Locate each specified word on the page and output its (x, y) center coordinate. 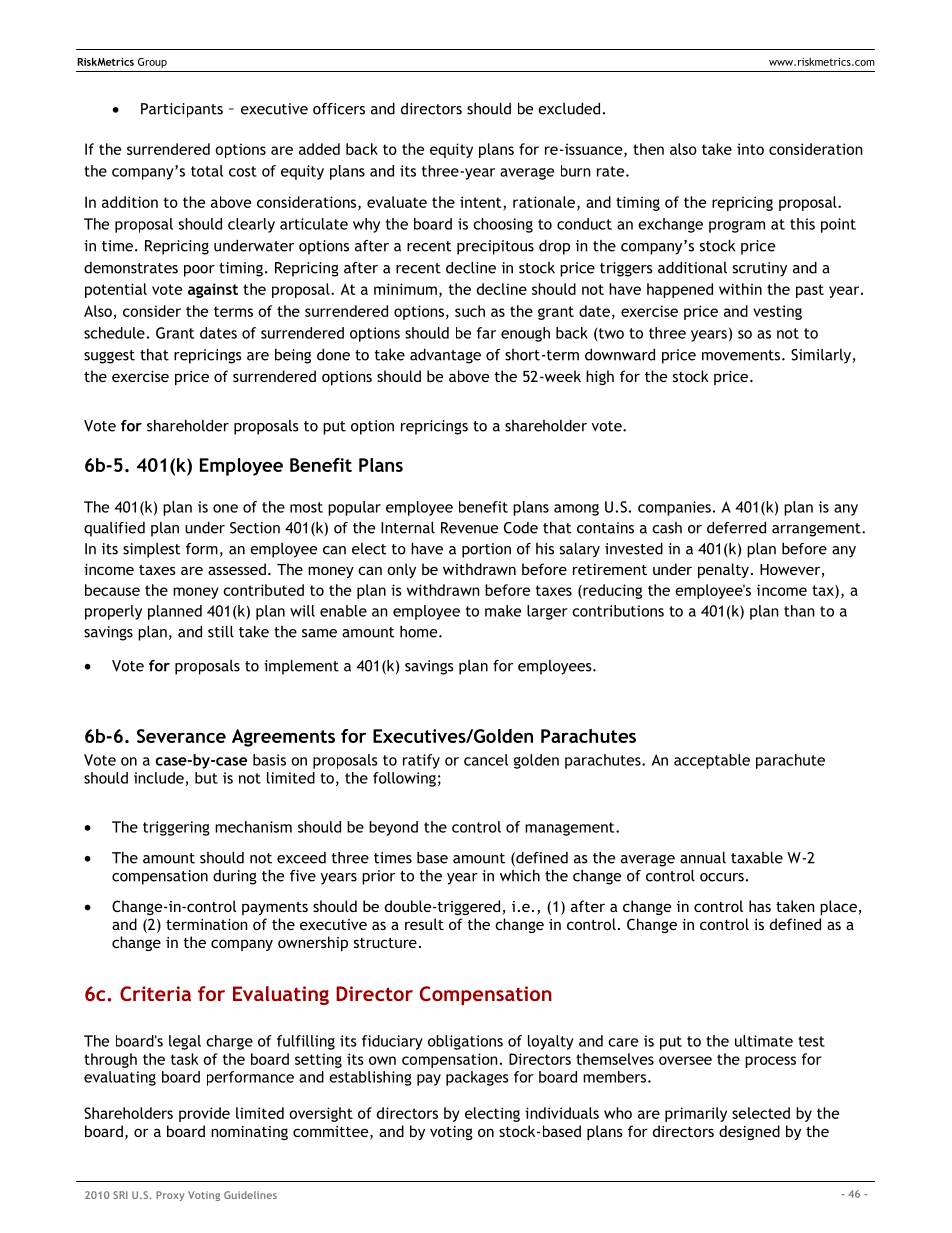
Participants (182, 110)
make (503, 611)
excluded (569, 109)
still (221, 632)
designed (749, 1132)
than (799, 611)
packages (477, 1078)
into (750, 149)
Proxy (170, 1196)
